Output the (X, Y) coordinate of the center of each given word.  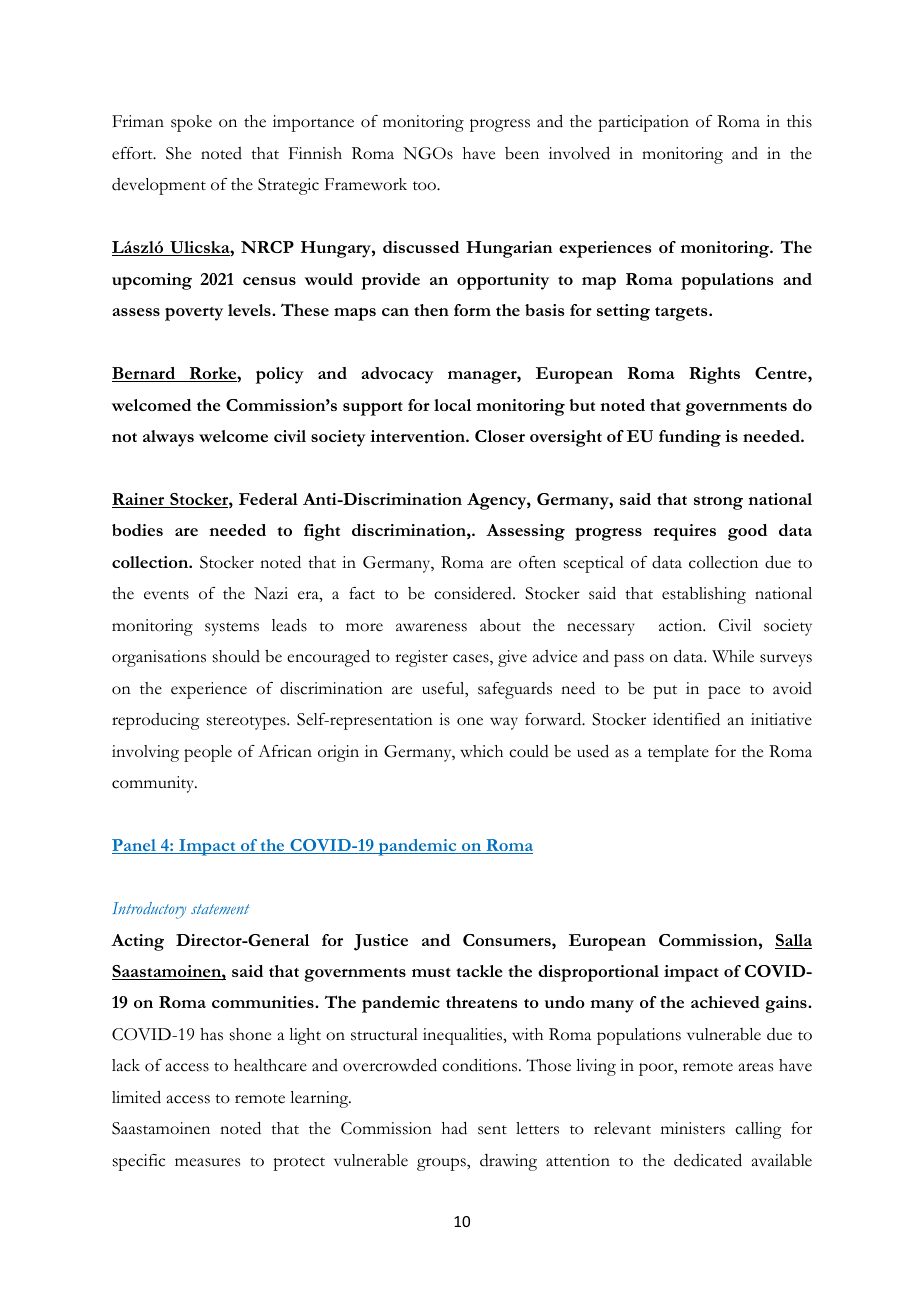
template (678, 753)
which (481, 751)
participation (643, 123)
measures (207, 1162)
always (168, 438)
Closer (500, 436)
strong (718, 503)
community (154, 784)
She (178, 153)
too (425, 186)
